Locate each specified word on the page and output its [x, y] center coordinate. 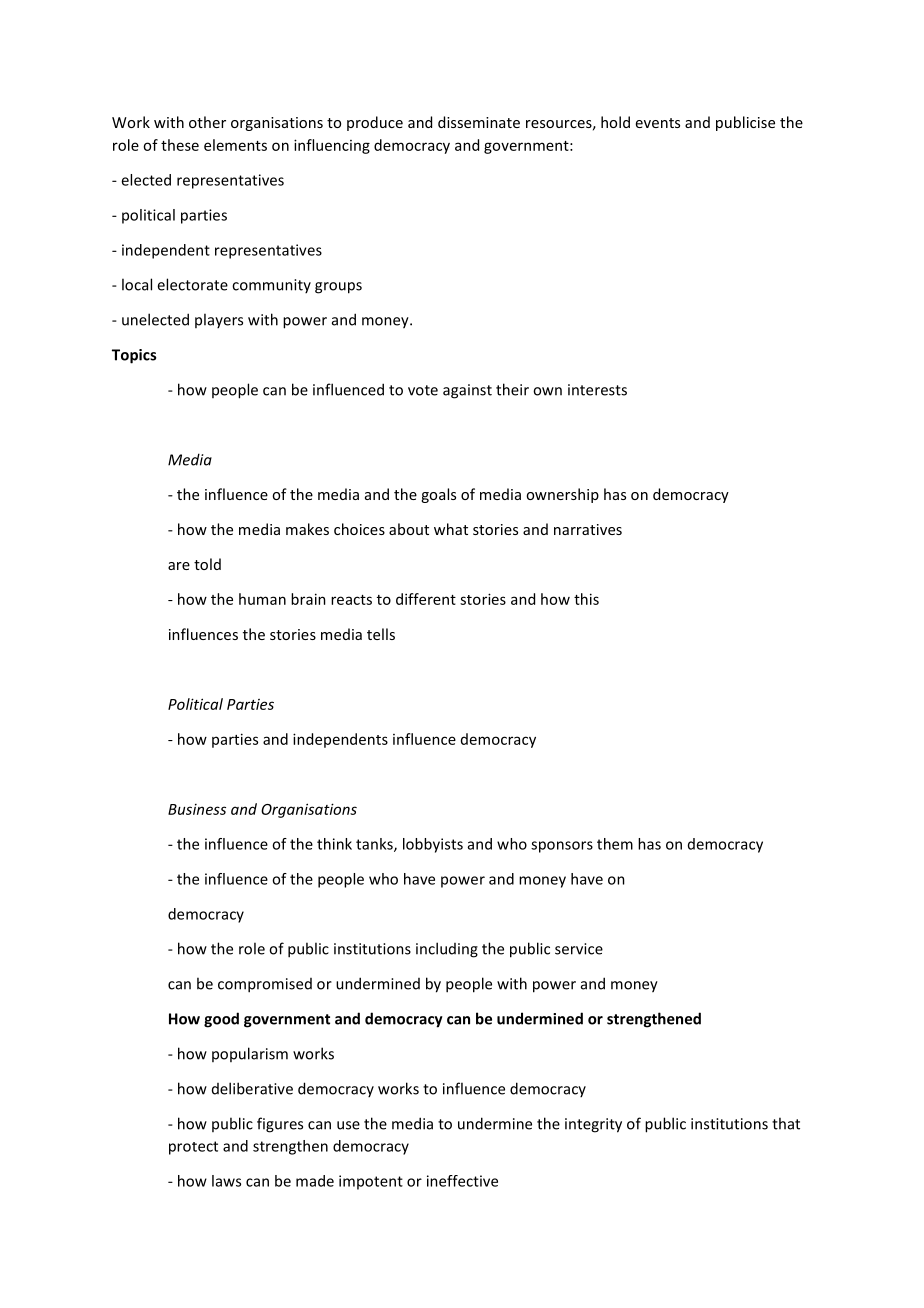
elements [235, 145]
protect [193, 1148]
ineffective [462, 1181]
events [658, 123]
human [262, 599]
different [426, 599]
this [586, 599]
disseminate [479, 122]
